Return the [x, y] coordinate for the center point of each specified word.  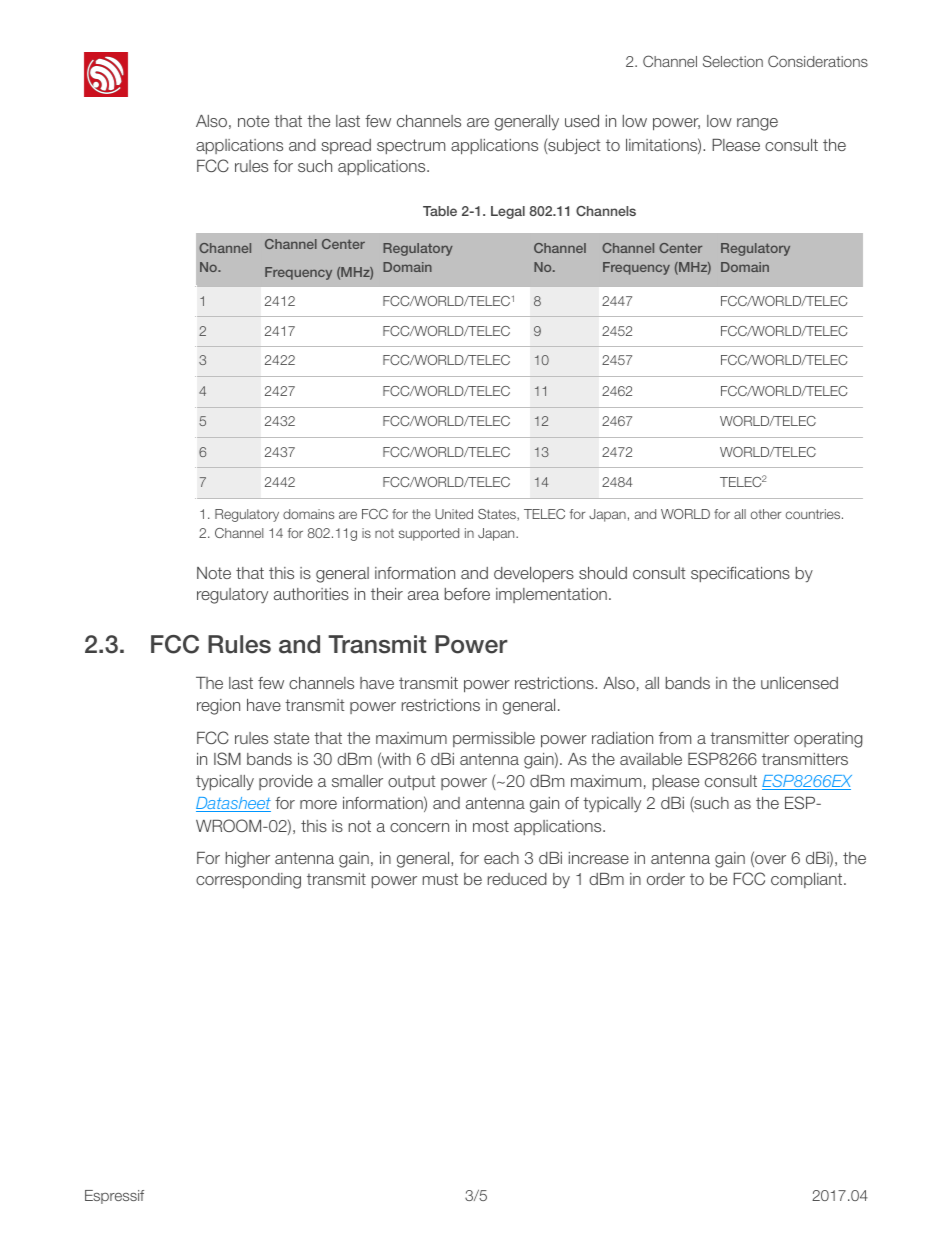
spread [346, 146]
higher [248, 860]
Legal [508, 212]
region [218, 707]
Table [440, 211]
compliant [808, 880]
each [501, 858]
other [766, 514]
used [582, 121]
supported [429, 534]
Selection [733, 61]
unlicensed [799, 683]
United [454, 514]
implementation [551, 595]
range [757, 124]
